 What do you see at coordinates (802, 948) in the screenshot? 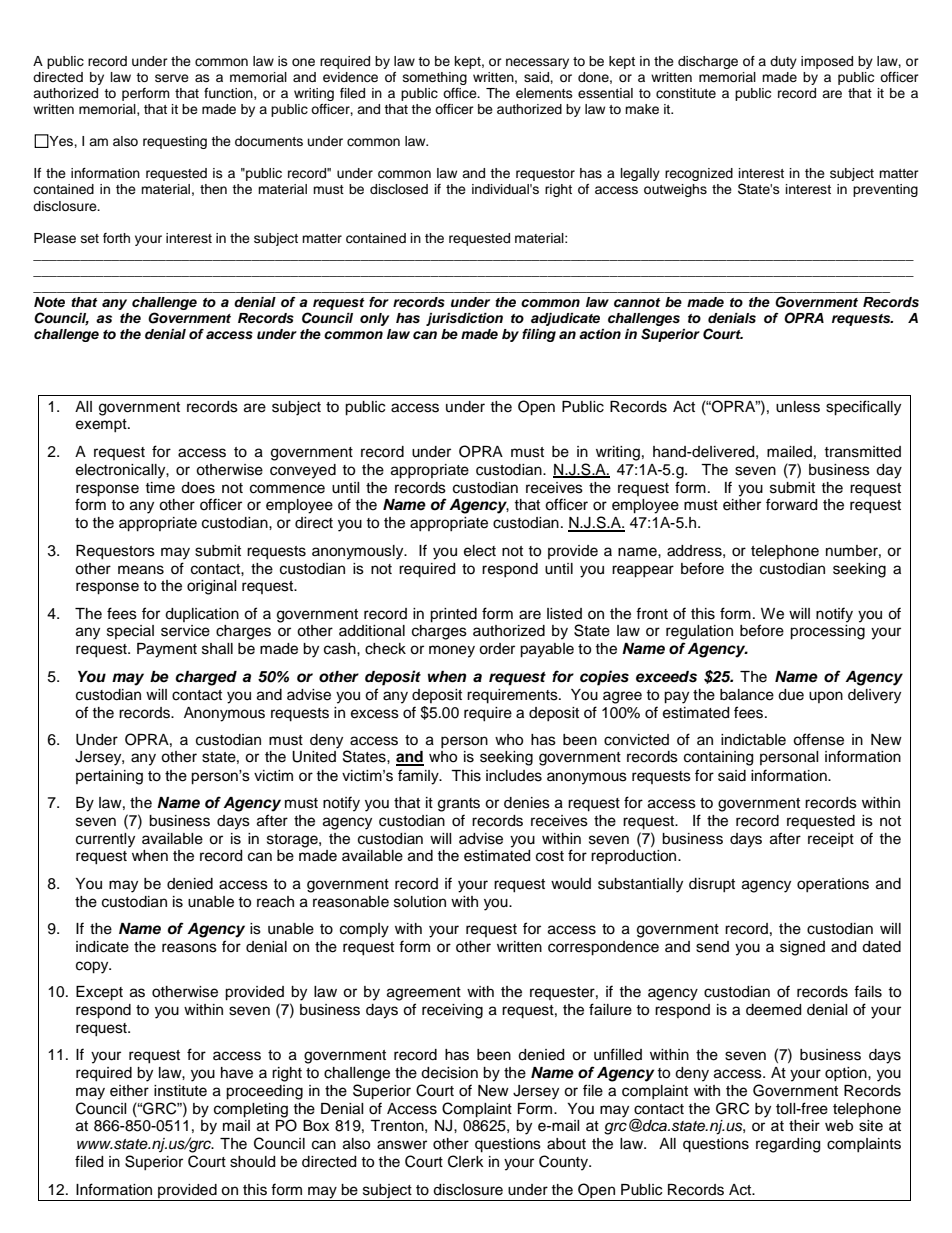
I see `signed` at bounding box center [802, 948].
